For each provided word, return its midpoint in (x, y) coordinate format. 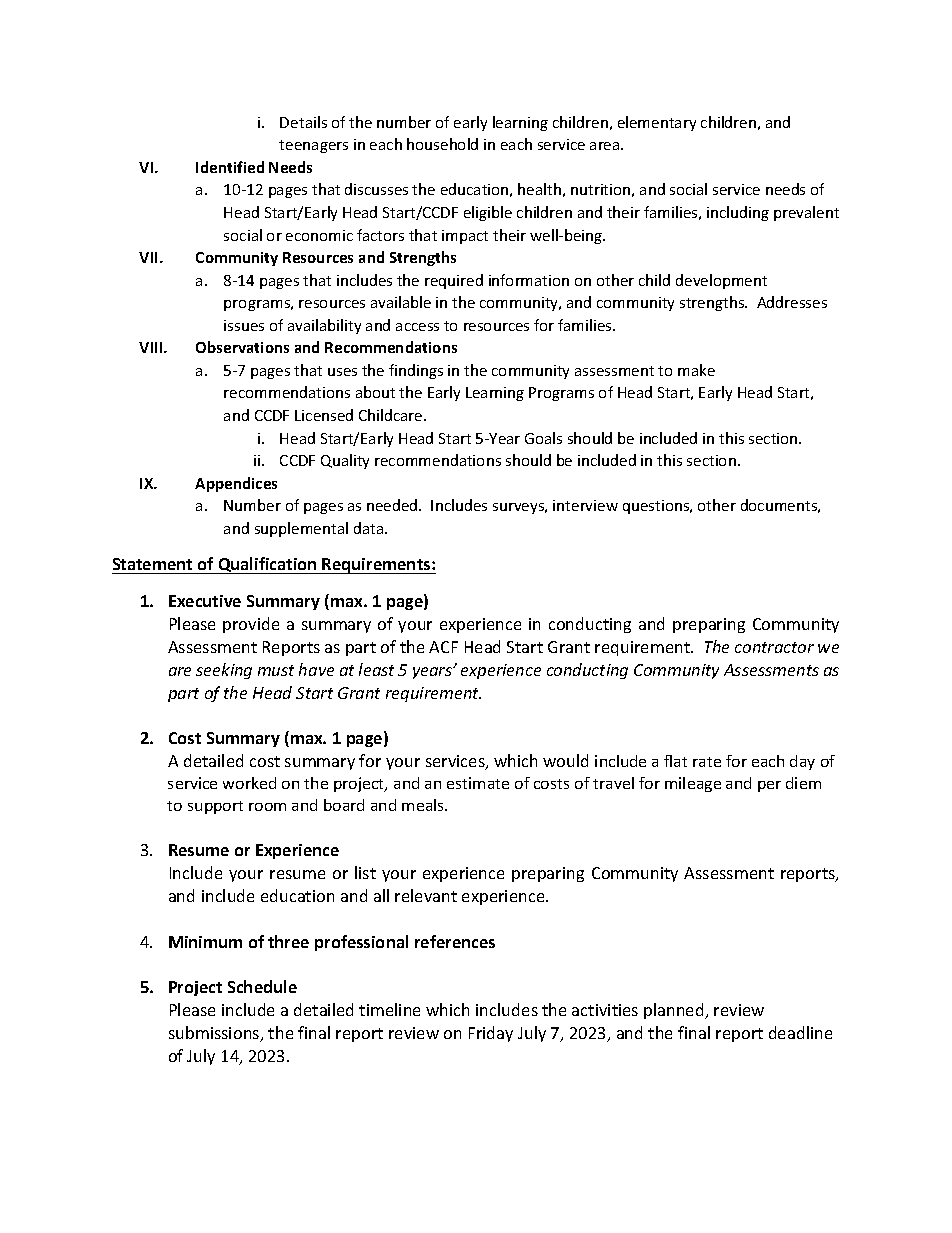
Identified (230, 167)
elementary (657, 123)
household (442, 144)
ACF (443, 647)
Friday (491, 1034)
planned (675, 1011)
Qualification (267, 565)
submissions (215, 1034)
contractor (774, 647)
